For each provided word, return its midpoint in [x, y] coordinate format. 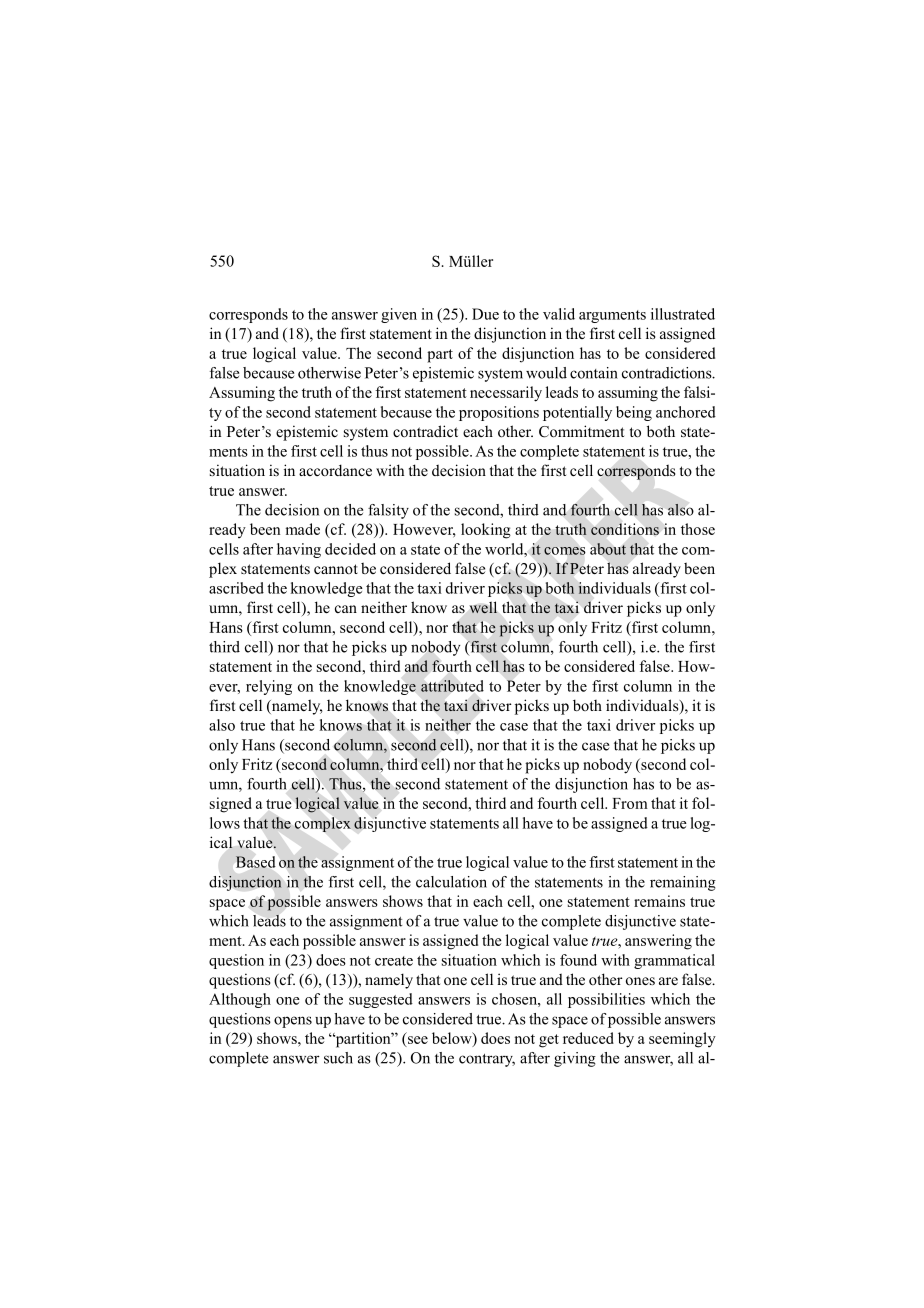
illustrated [683, 314]
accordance [335, 470]
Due [485, 314]
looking [486, 531]
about [608, 549]
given [399, 315]
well [483, 607]
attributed [452, 686]
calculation [451, 882]
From [630, 803]
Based [255, 862]
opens [293, 1022]
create [394, 961]
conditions [625, 529]
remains [659, 901]
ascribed [236, 588]
